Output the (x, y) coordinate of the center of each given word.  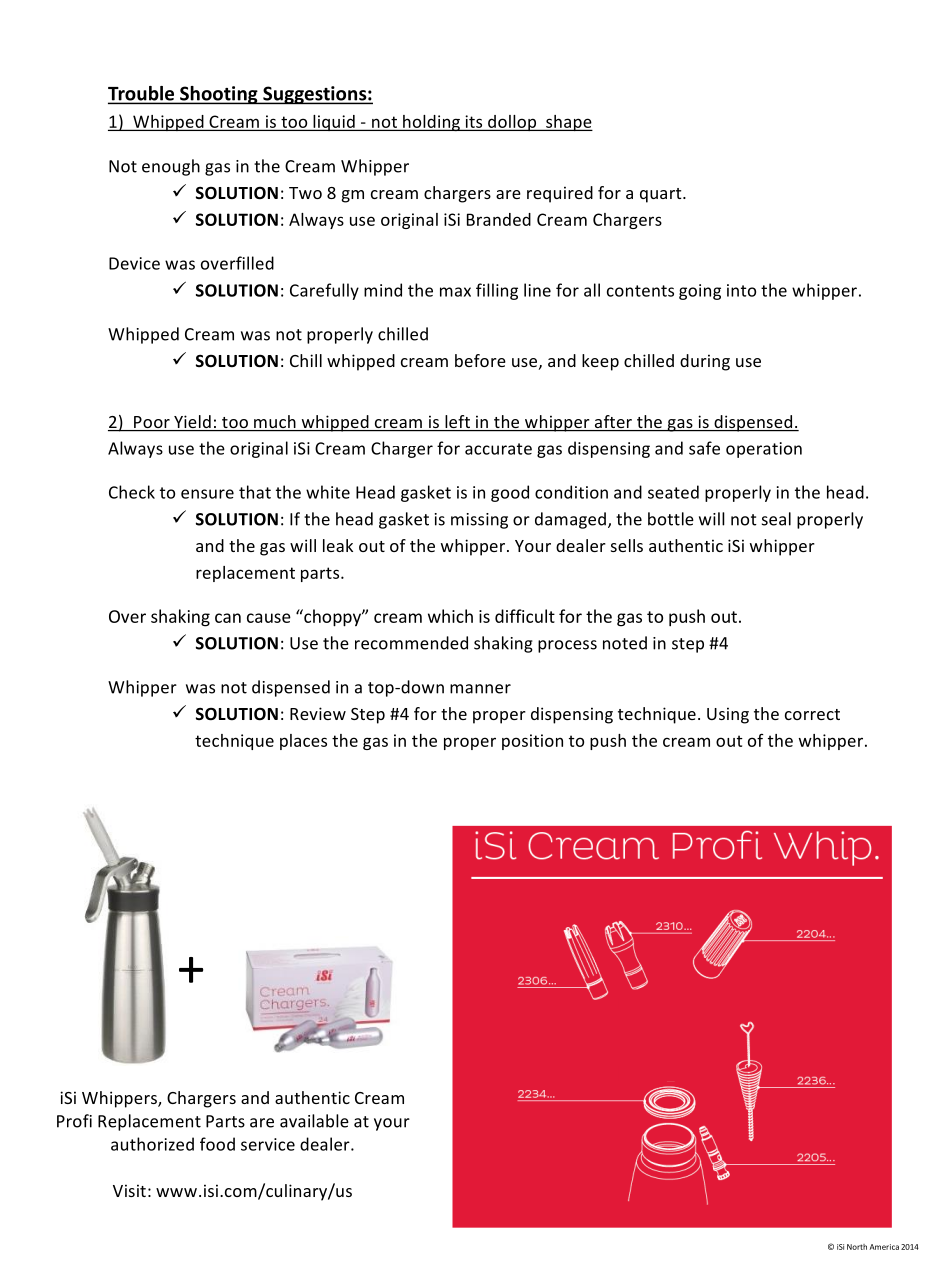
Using (728, 715)
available (314, 1121)
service (268, 1144)
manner (480, 689)
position (532, 742)
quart (662, 195)
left (458, 423)
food (217, 1144)
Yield (192, 423)
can (228, 618)
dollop (512, 123)
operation (764, 450)
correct (812, 714)
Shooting (219, 95)
